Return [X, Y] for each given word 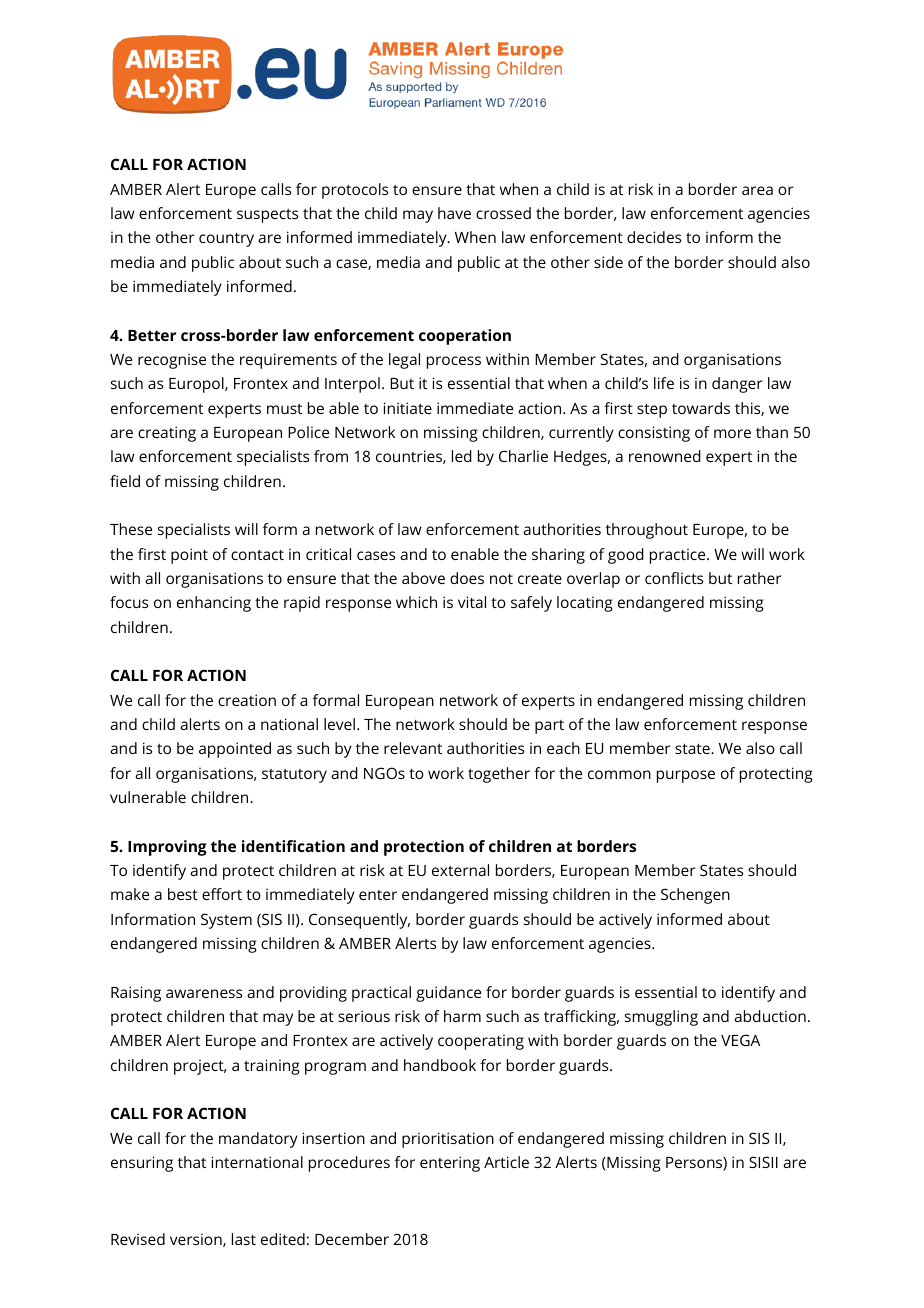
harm [462, 1016]
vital [472, 602]
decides [654, 237]
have [454, 213]
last [244, 1239]
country [226, 240]
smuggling [661, 1018]
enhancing [214, 604]
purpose [686, 776]
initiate [408, 408]
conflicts [674, 578]
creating [167, 434]
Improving [167, 848]
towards [701, 408]
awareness [204, 993]
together [499, 775]
